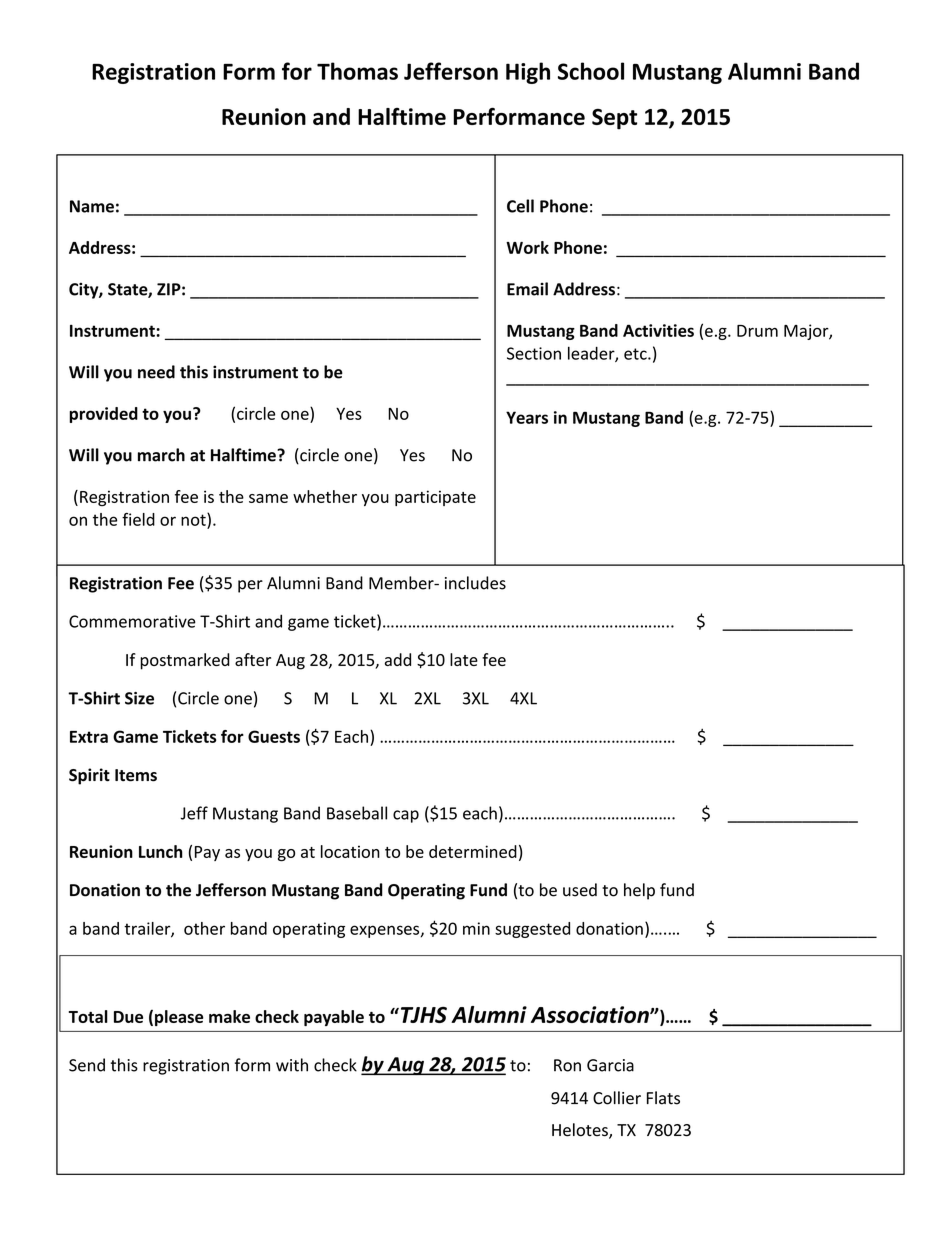 The height and width of the screenshot is (1233, 952). What do you see at coordinates (179, 1018) in the screenshot?
I see `please` at bounding box center [179, 1018].
